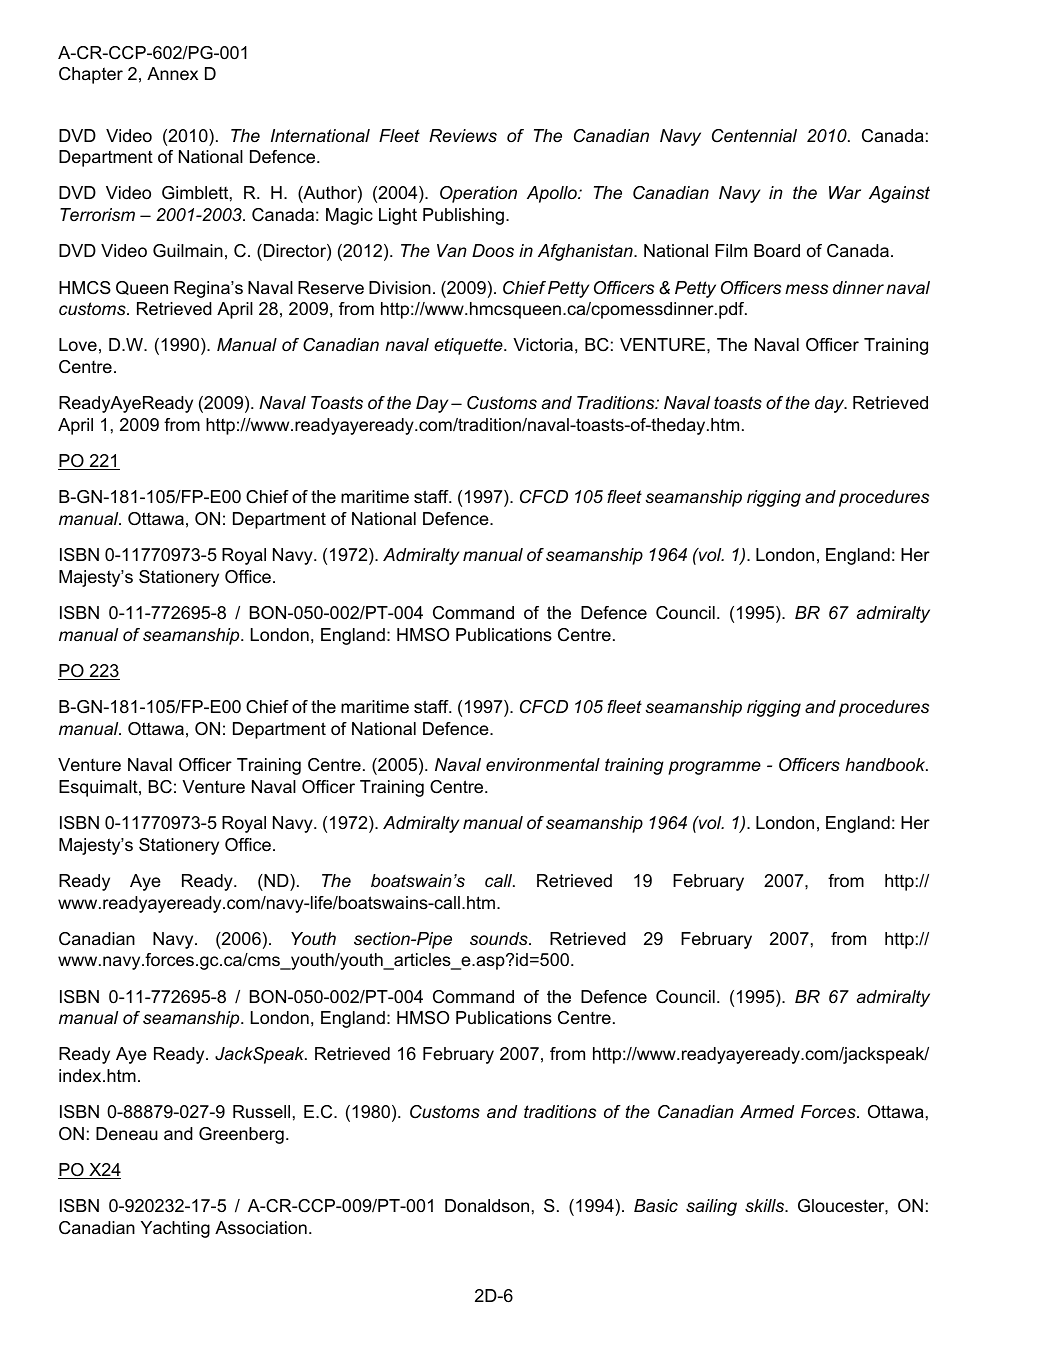 Image resolution: width=1051 pixels, height=1360 pixels. Describe the element at coordinates (766, 1206) in the image. I see `skills` at that location.
